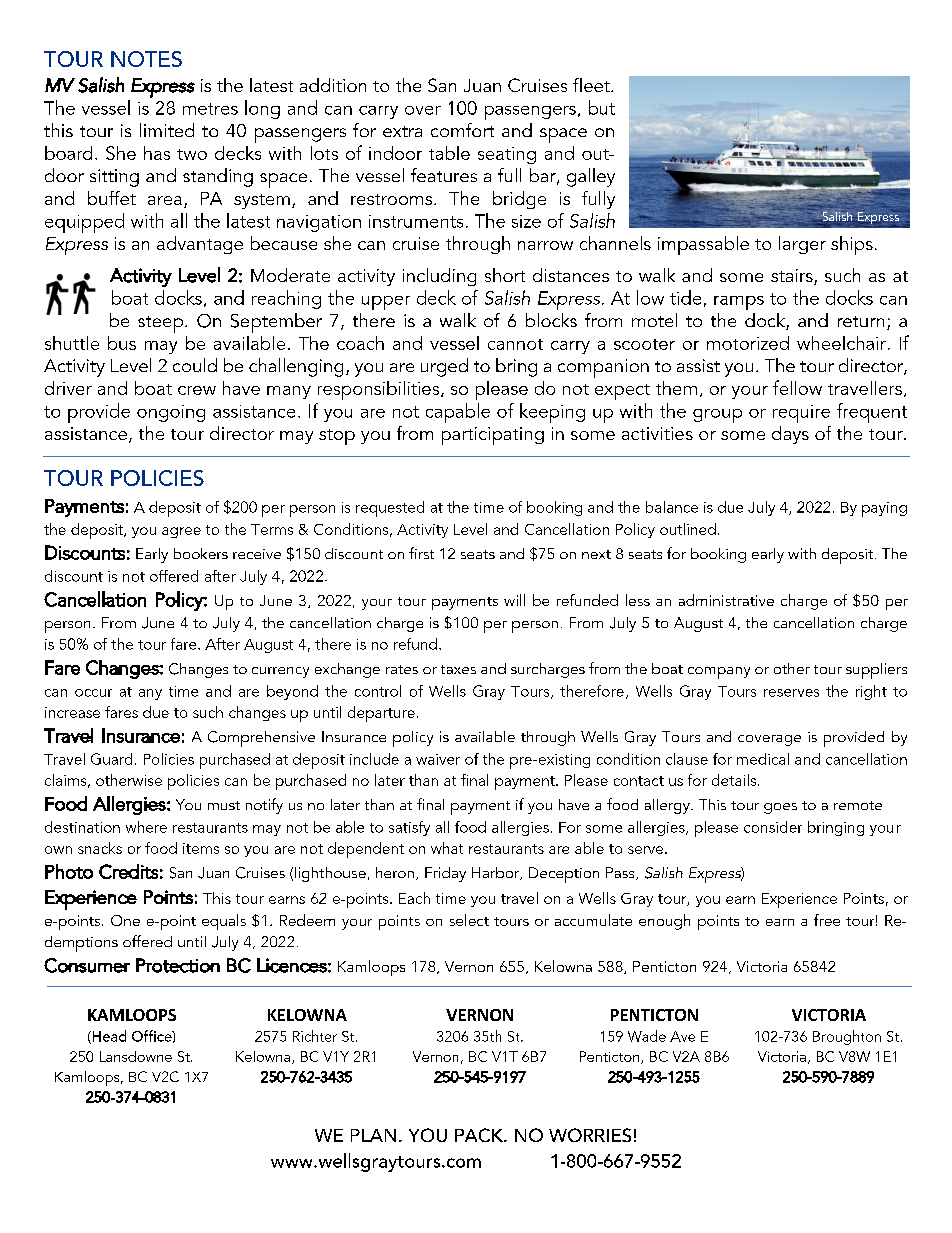  I want to click on Head, so click(108, 1037).
